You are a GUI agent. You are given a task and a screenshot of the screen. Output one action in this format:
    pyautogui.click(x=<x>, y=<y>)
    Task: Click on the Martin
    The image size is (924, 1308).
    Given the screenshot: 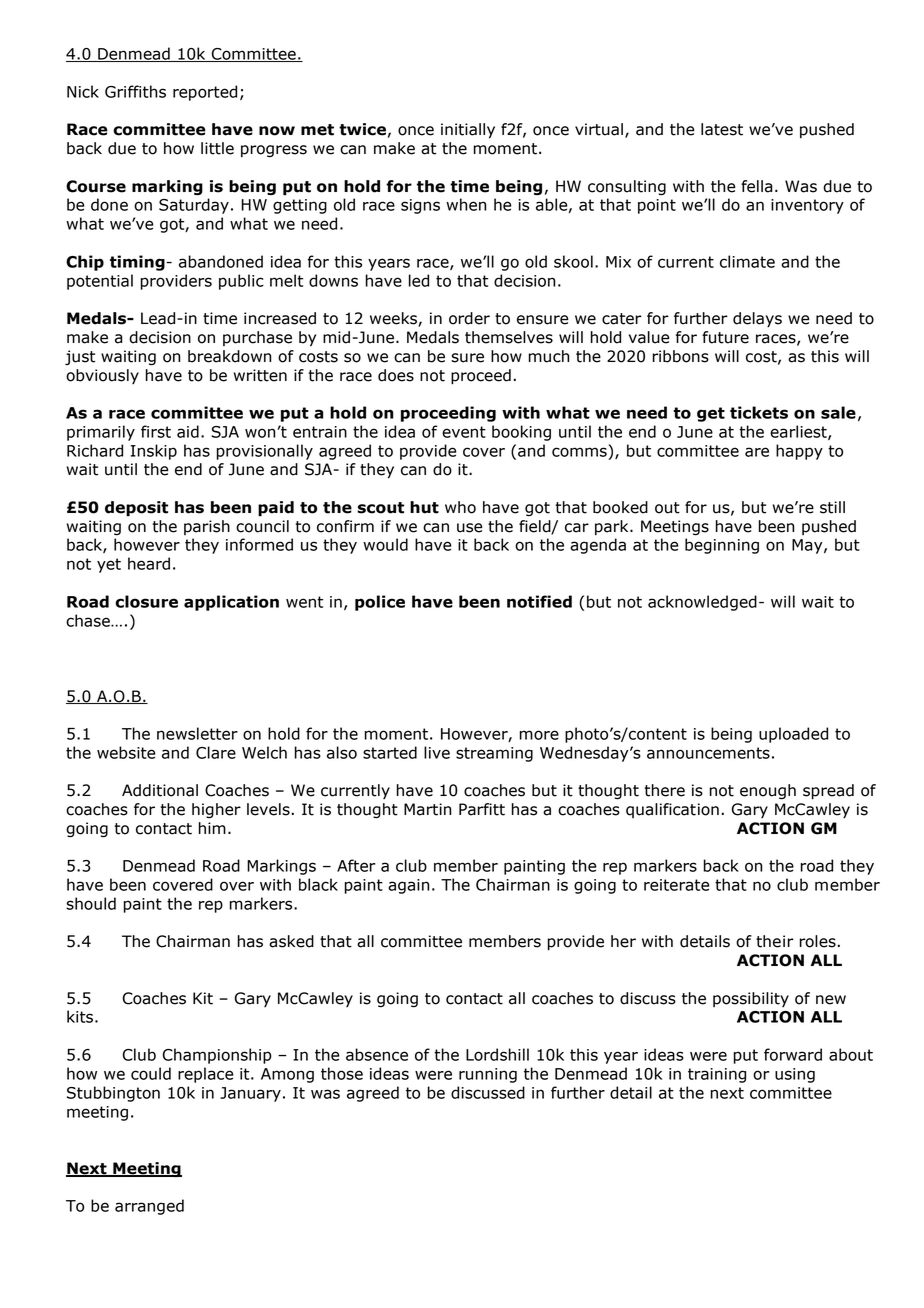 What is the action you would take?
    pyautogui.click(x=427, y=809)
